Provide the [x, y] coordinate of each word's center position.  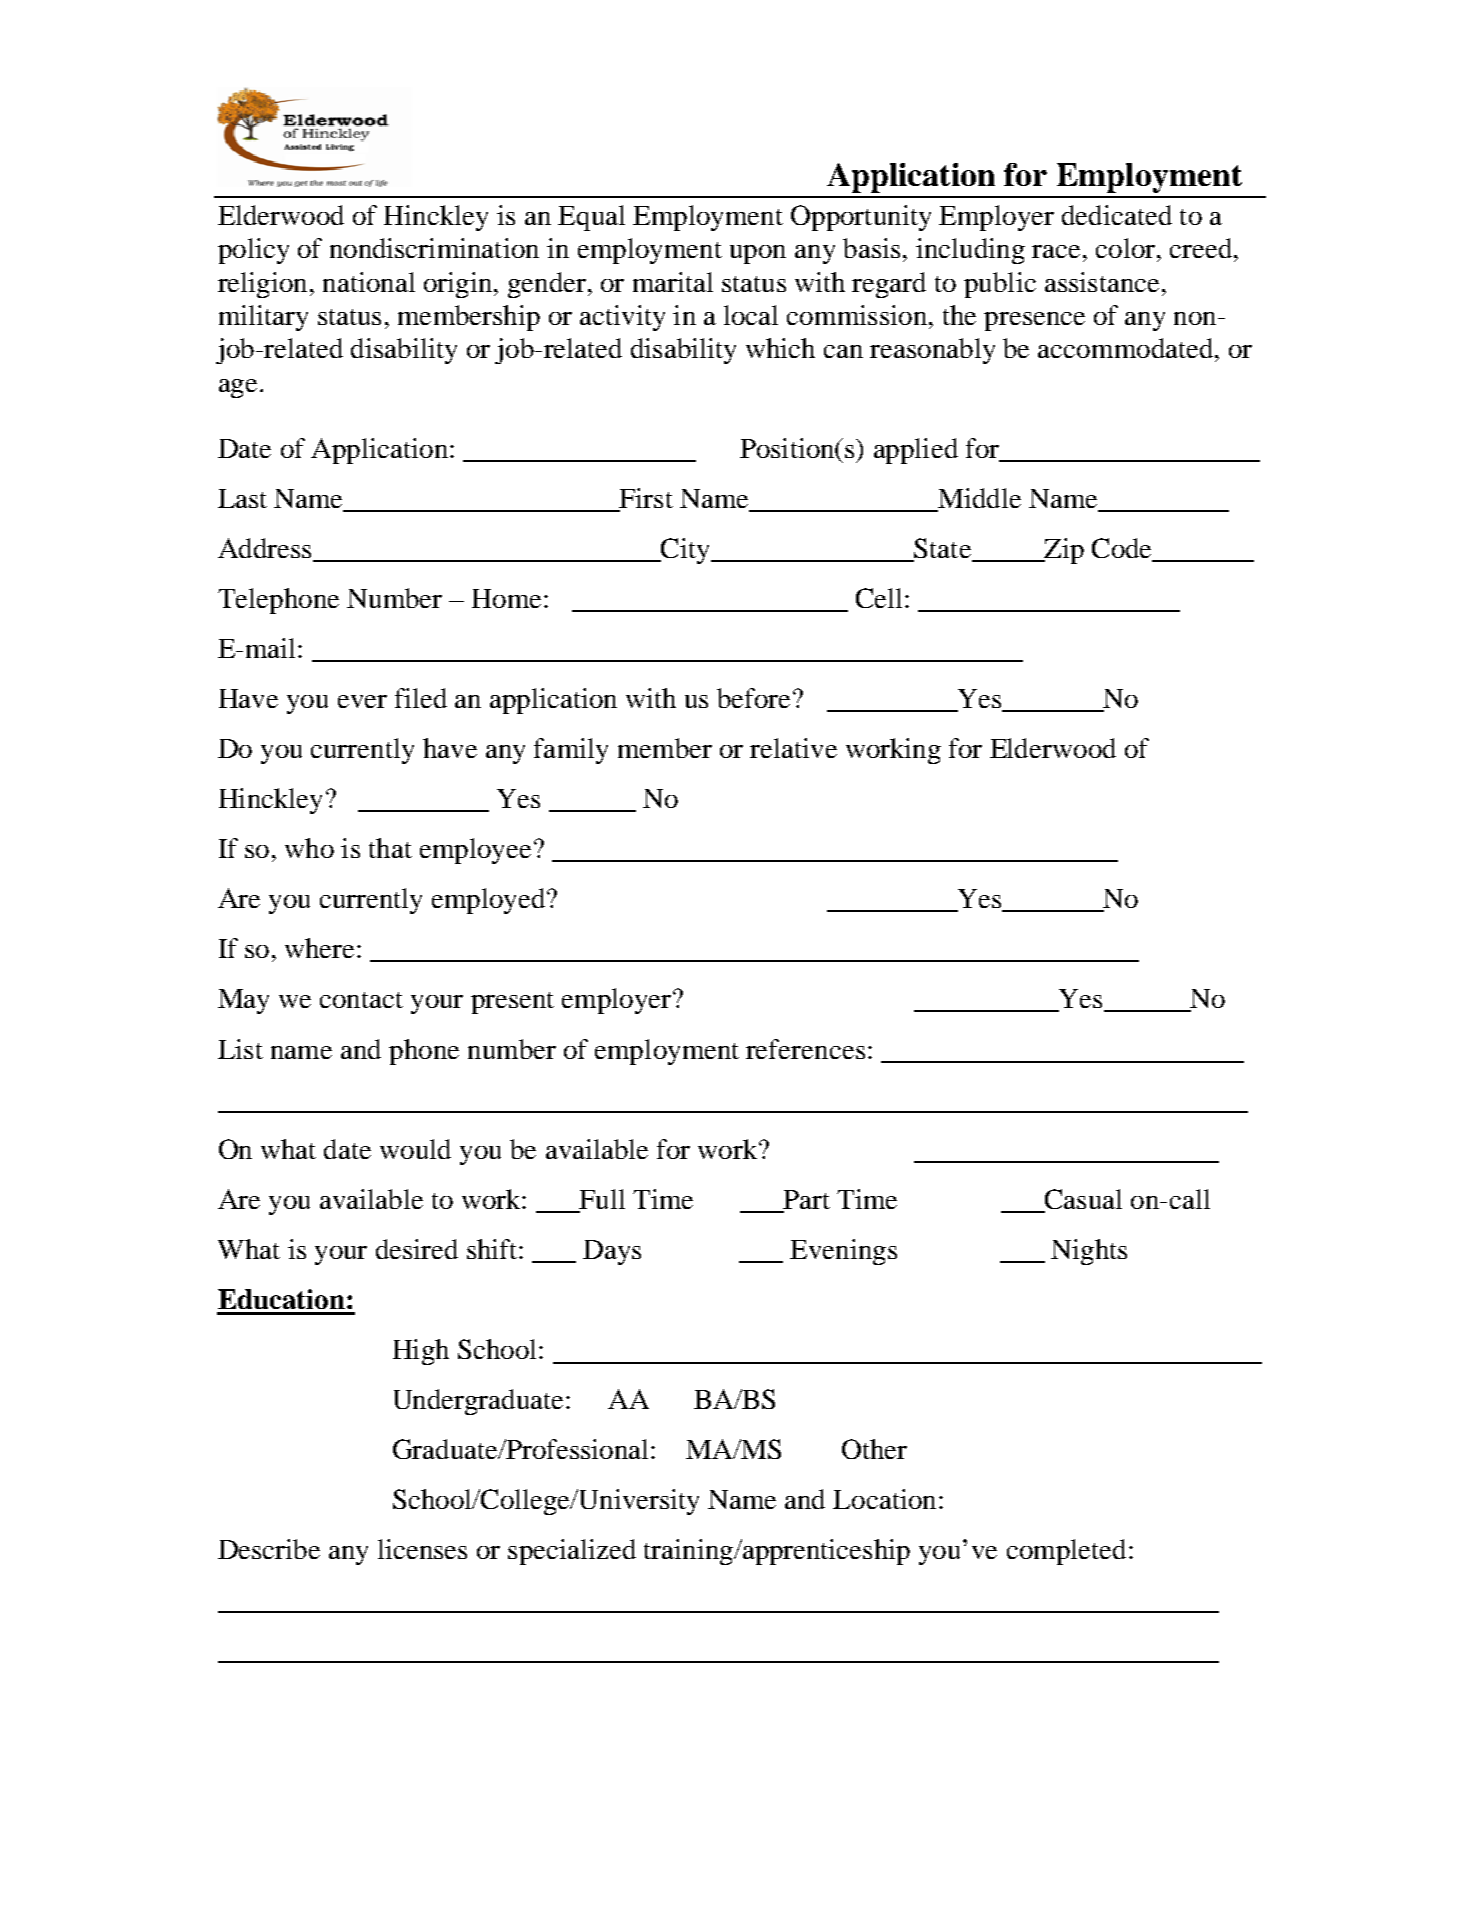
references [805, 1049]
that [390, 848]
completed [1066, 1552]
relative [793, 748]
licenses [422, 1549]
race [1056, 251]
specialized [572, 1552]
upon [758, 254]
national [369, 282]
